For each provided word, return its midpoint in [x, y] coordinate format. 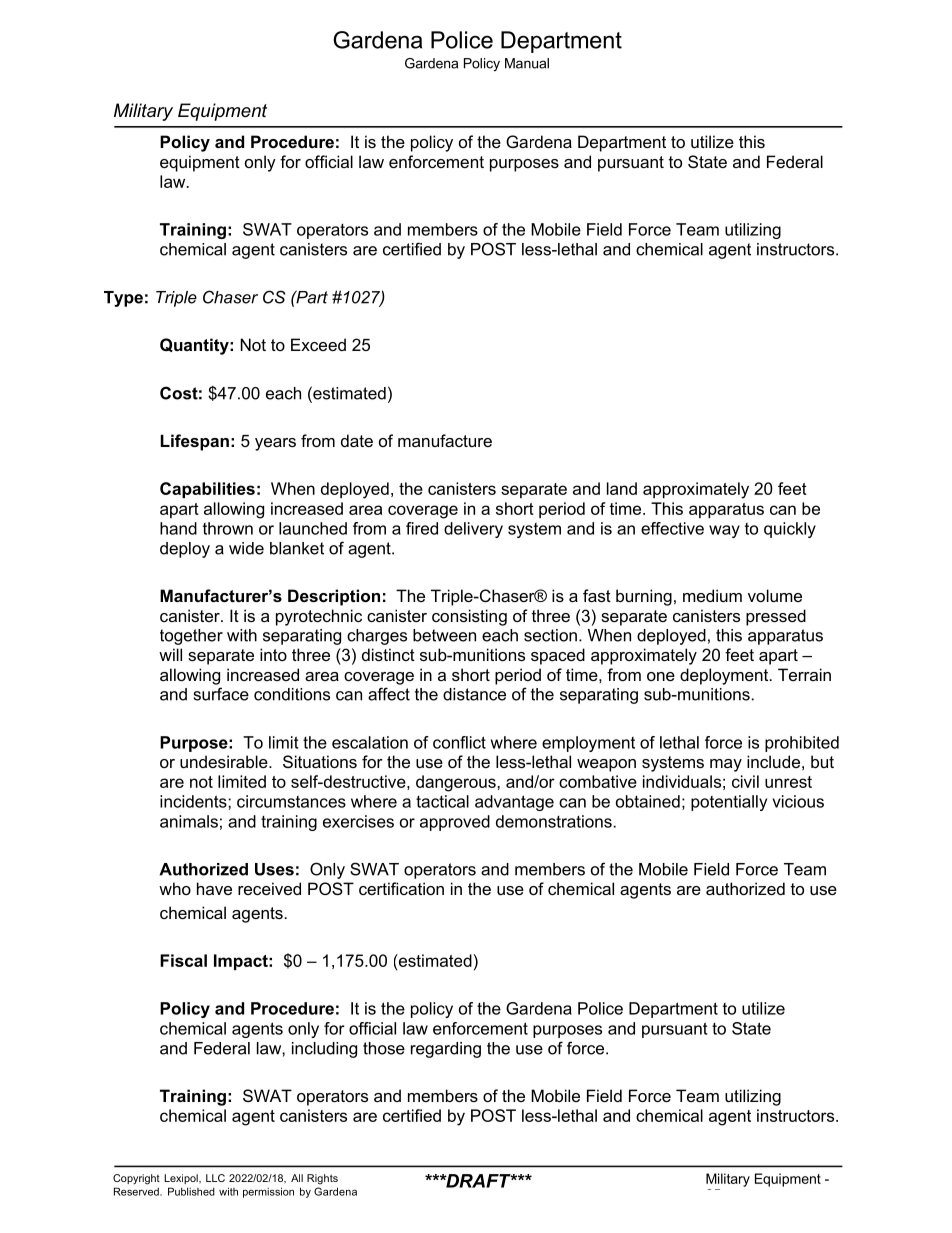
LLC [215, 1178]
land [622, 488]
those [384, 1048]
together [191, 637]
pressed [776, 617]
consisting [469, 617]
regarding [446, 1050]
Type [123, 299]
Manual [527, 63]
